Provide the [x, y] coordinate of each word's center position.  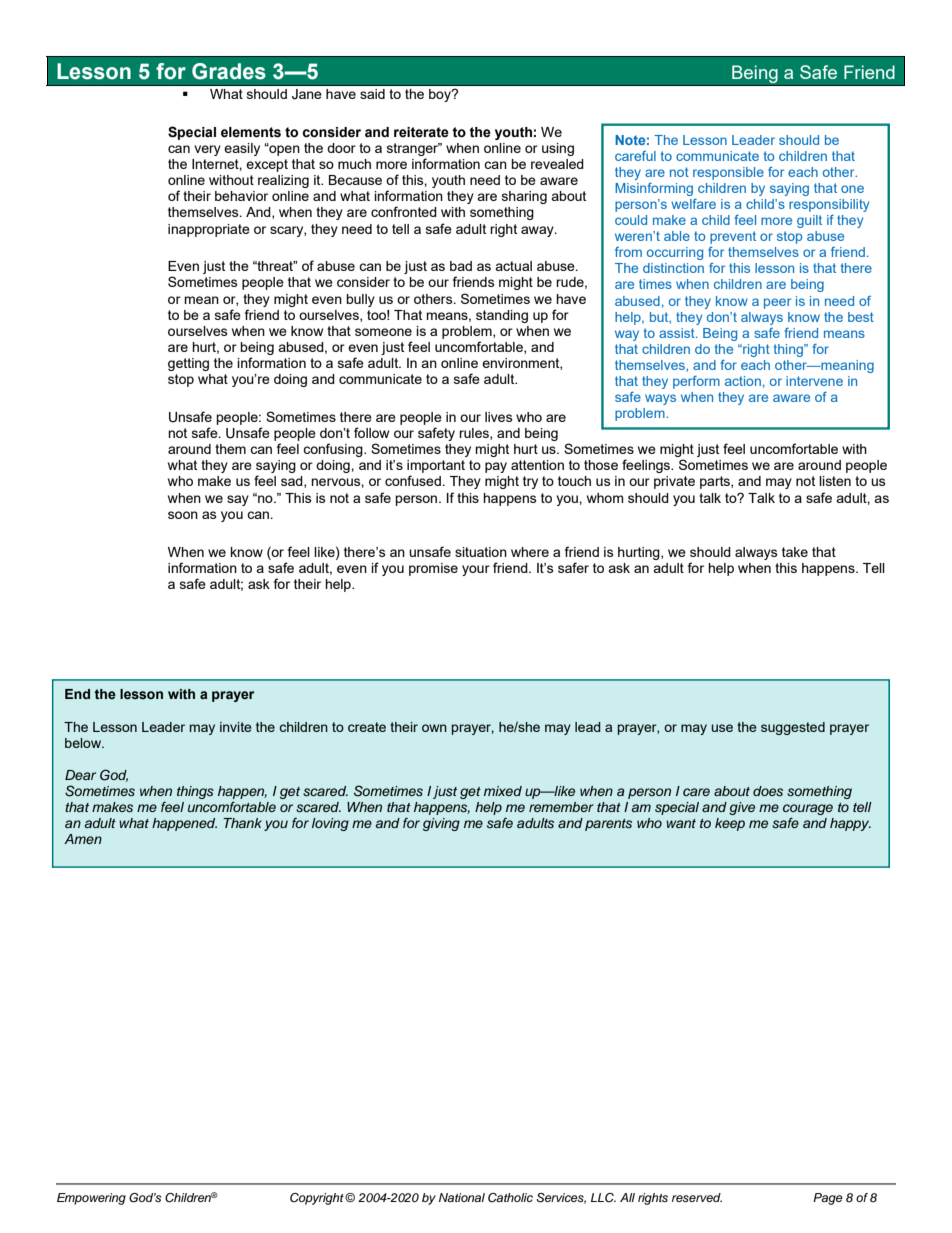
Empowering [91, 1199]
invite [236, 727]
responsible [728, 173]
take [795, 552]
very [207, 150]
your [476, 570]
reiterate [421, 132]
